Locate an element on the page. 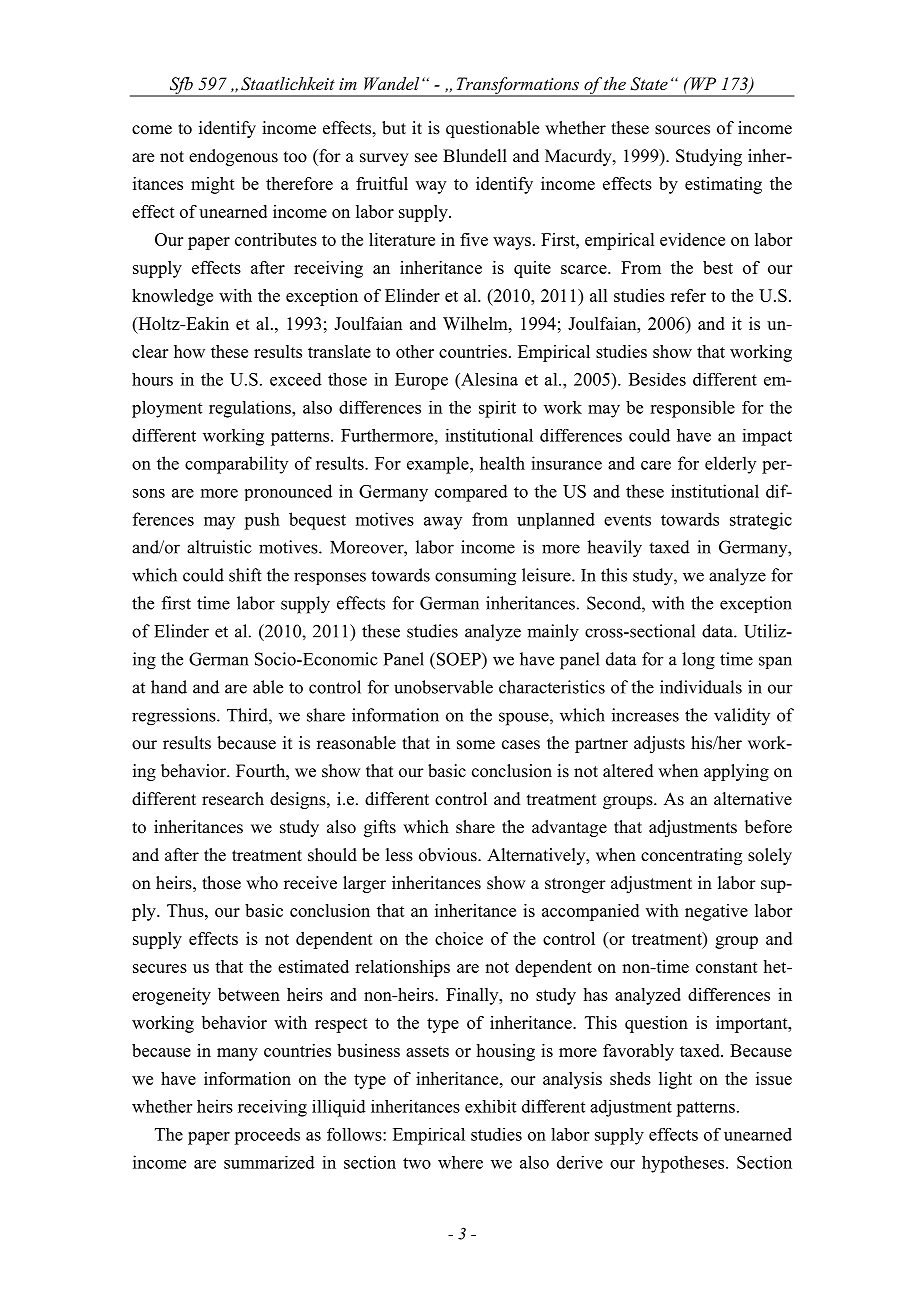 The image size is (924, 1308). endogenous is located at coordinates (233, 157).
